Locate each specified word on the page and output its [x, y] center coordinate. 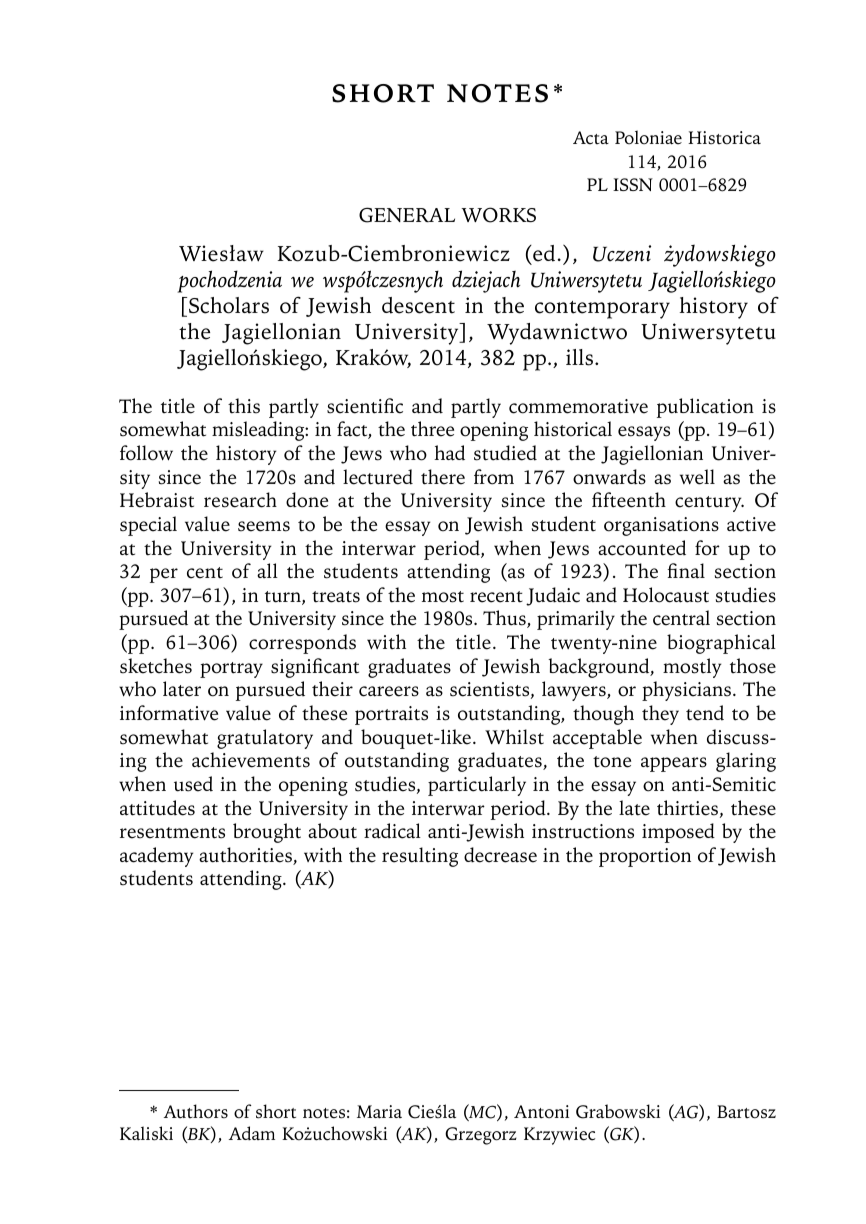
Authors [196, 1111]
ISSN [633, 184]
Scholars [229, 305]
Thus [505, 619]
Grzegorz [481, 1136]
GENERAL [407, 215]
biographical [721, 644]
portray [231, 670]
